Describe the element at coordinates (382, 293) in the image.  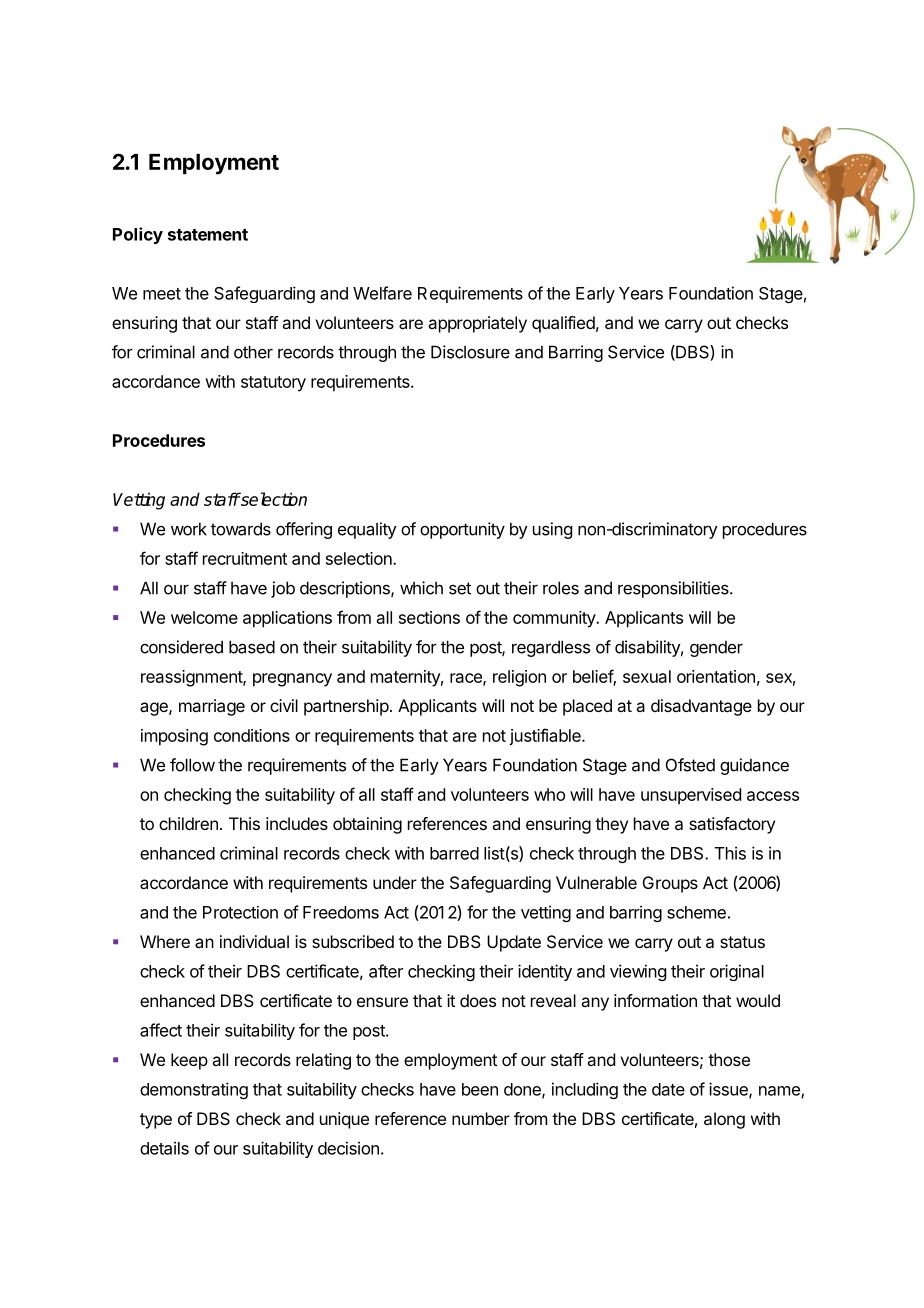
I see `Welfare` at that location.
